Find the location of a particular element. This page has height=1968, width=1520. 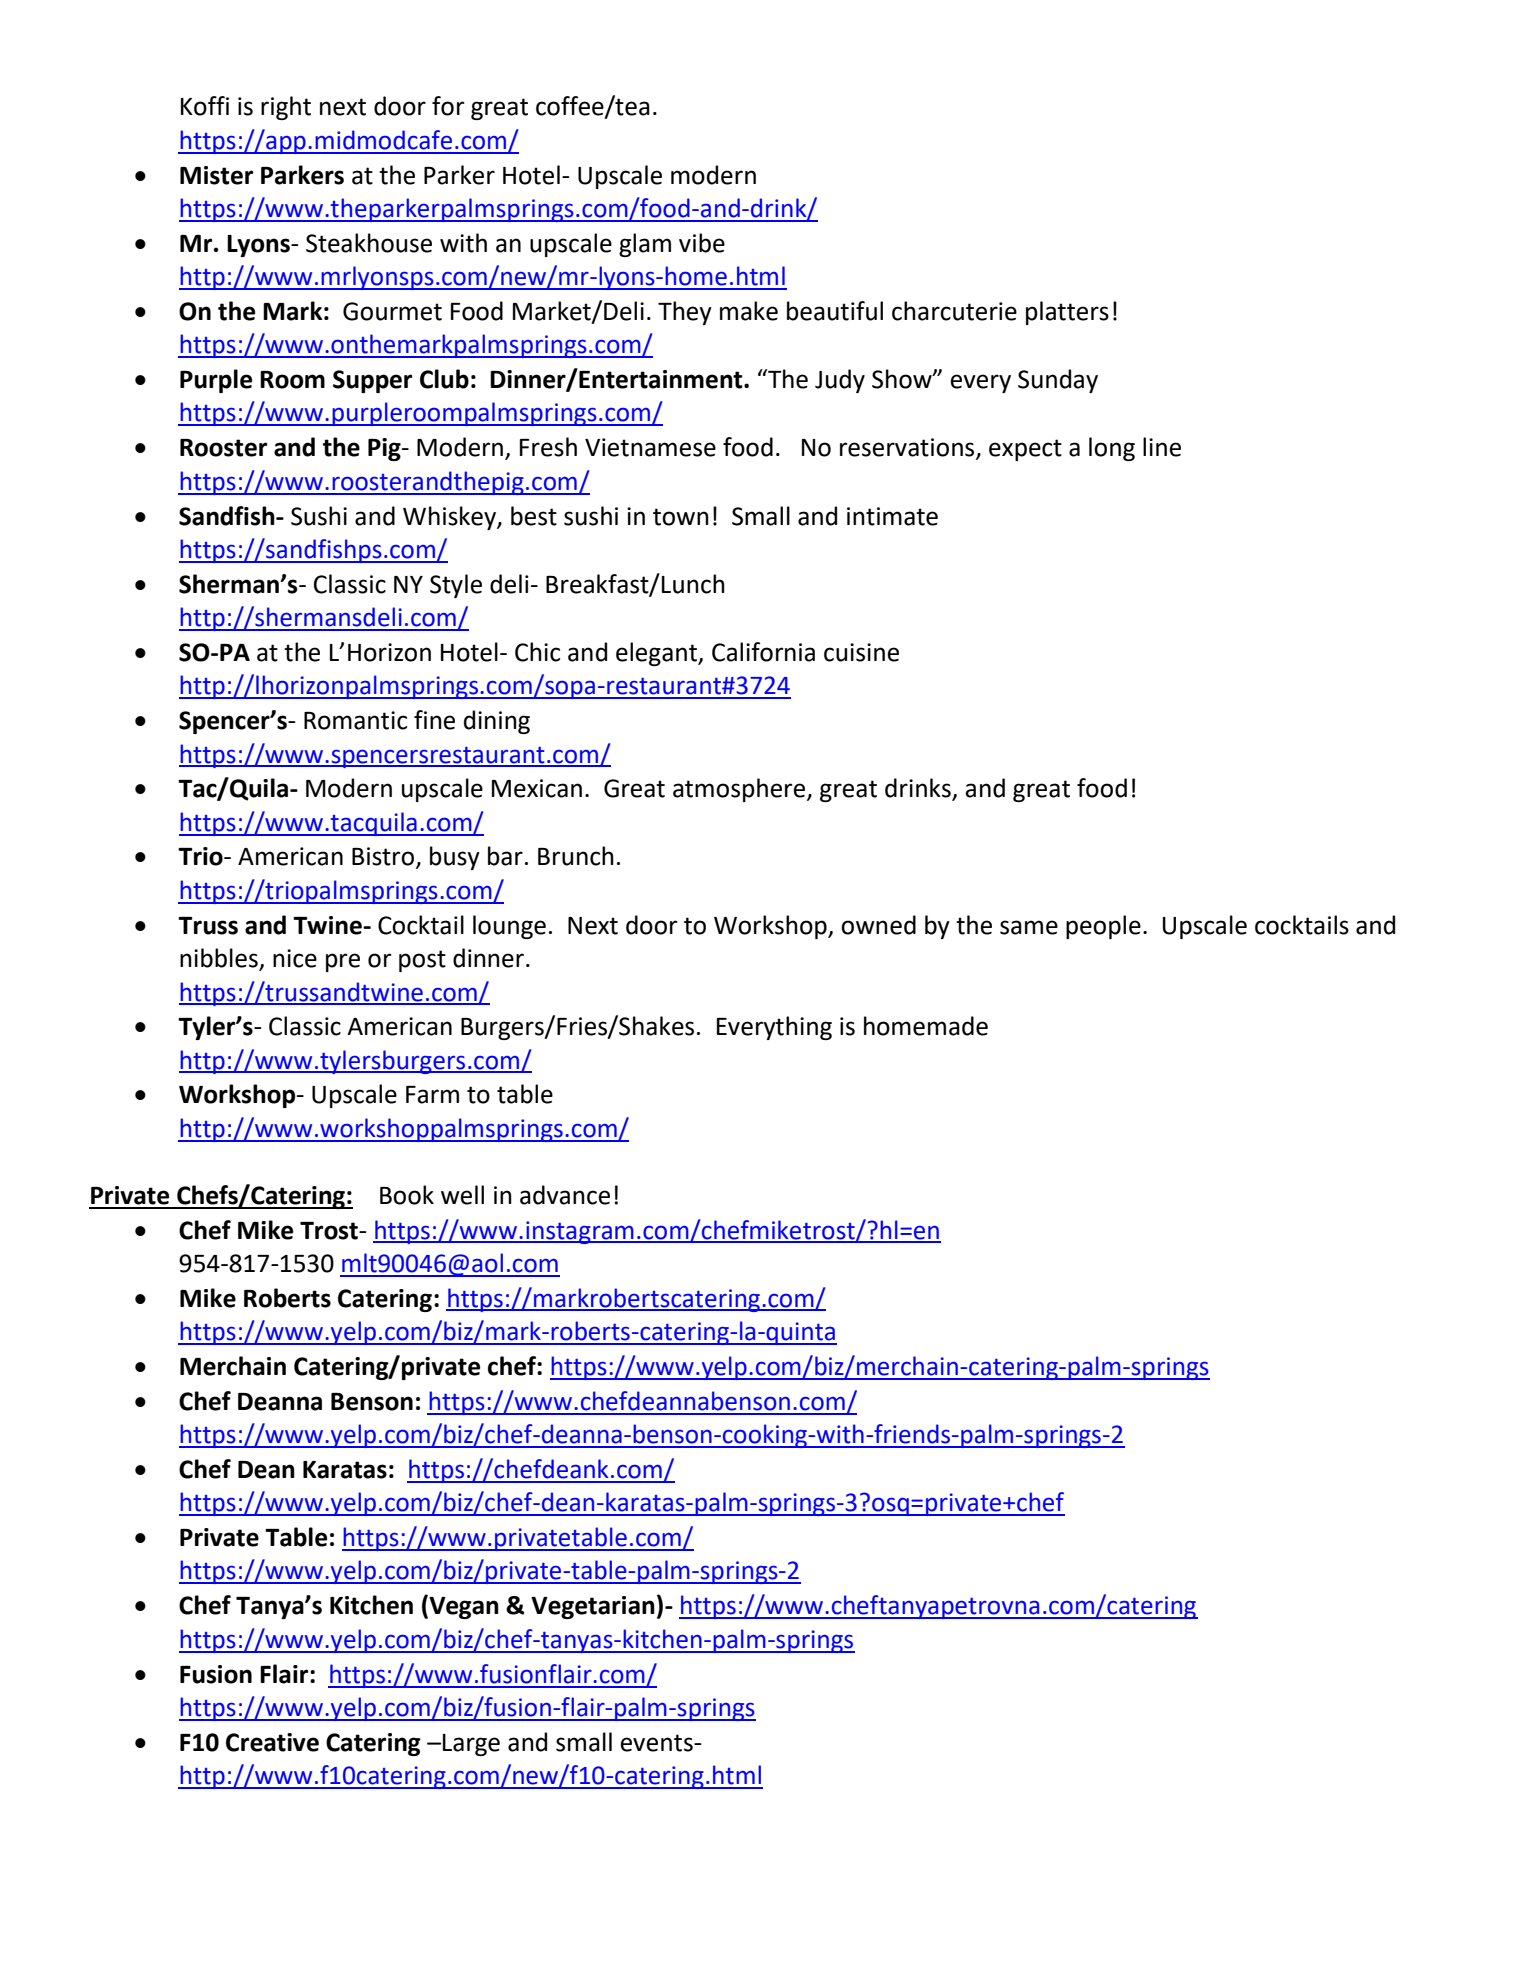

expect is located at coordinates (1025, 450).
